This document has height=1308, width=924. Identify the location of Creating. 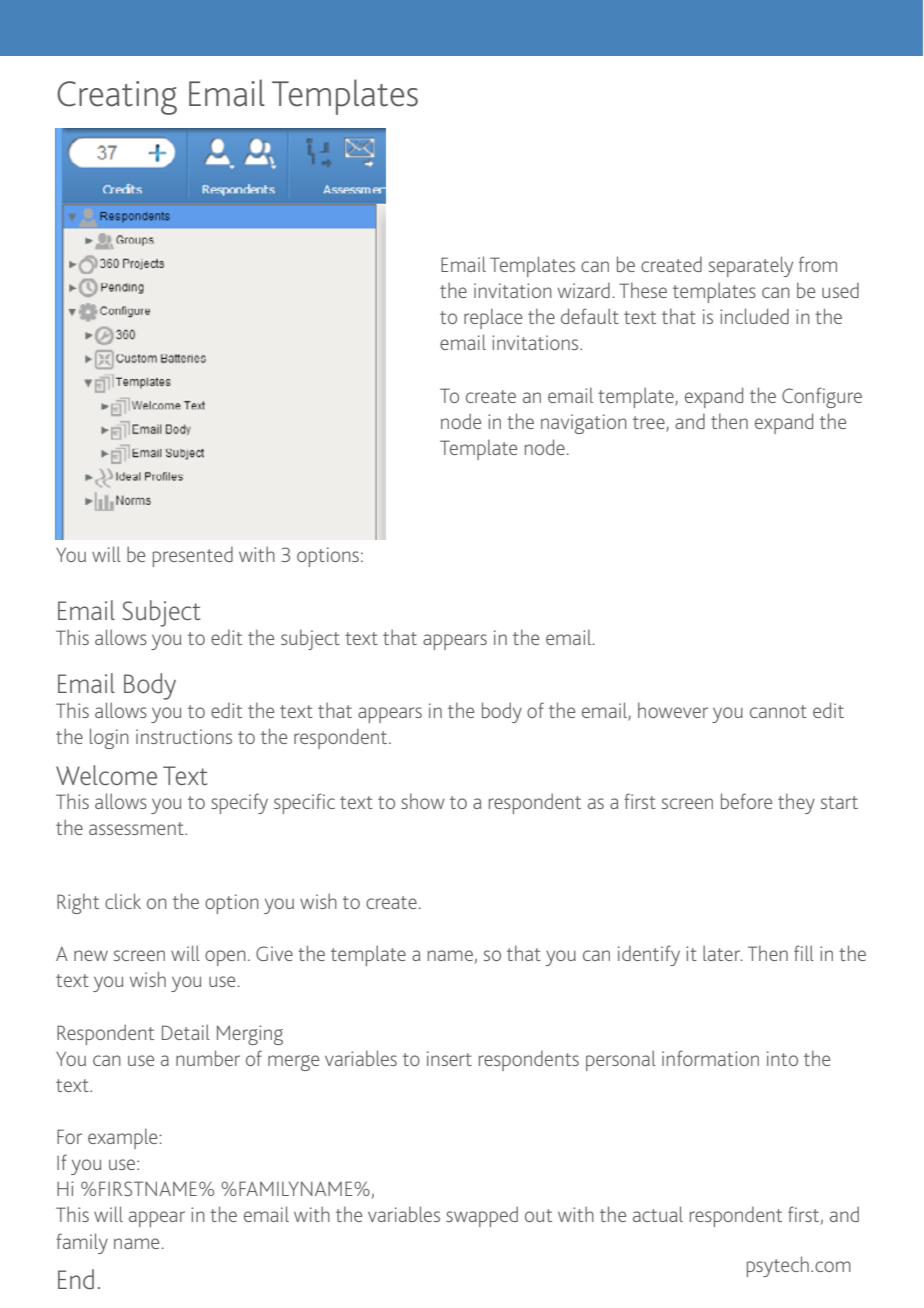
(117, 98).
